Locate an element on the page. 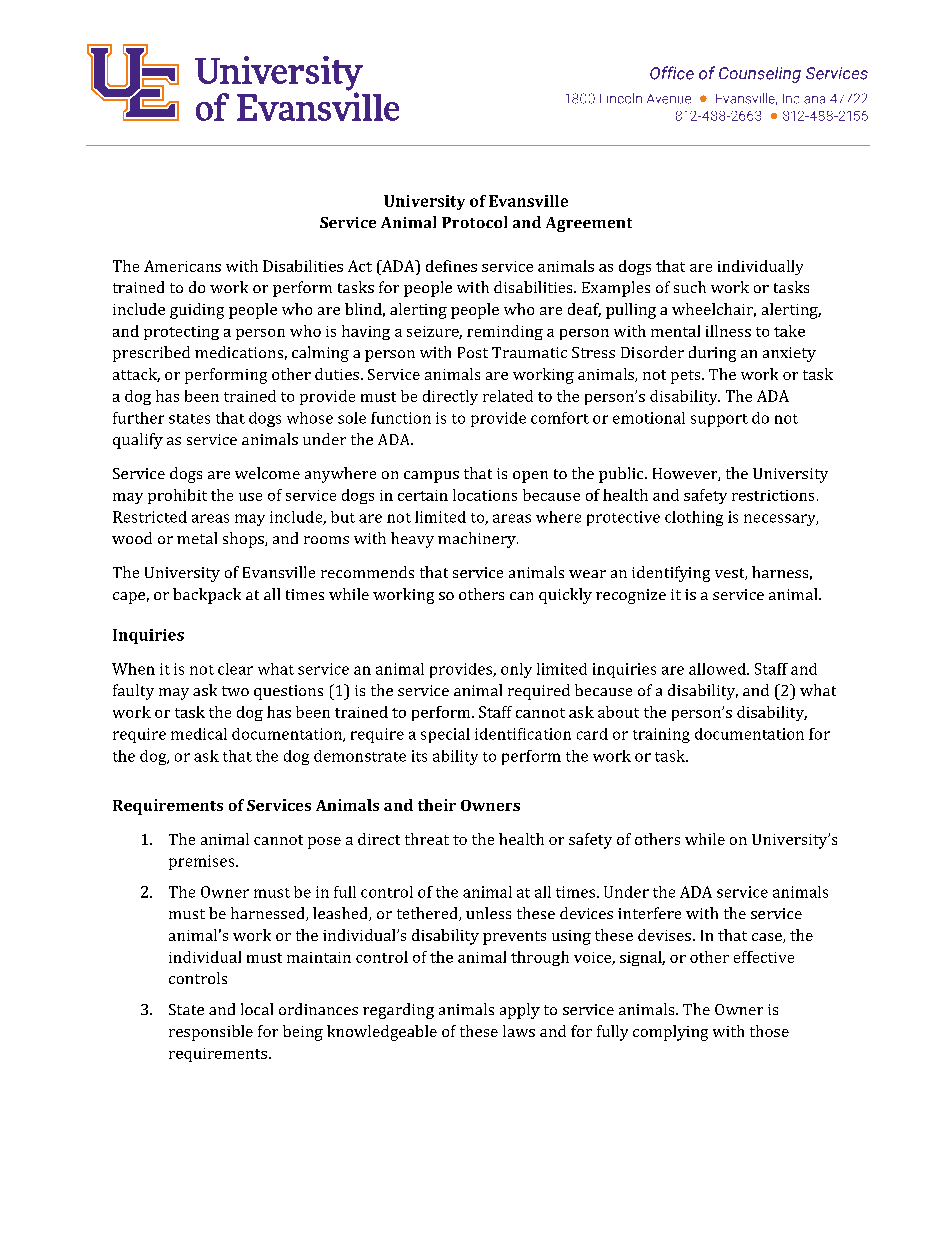 The height and width of the page is (1233, 952). defines is located at coordinates (451, 266).
